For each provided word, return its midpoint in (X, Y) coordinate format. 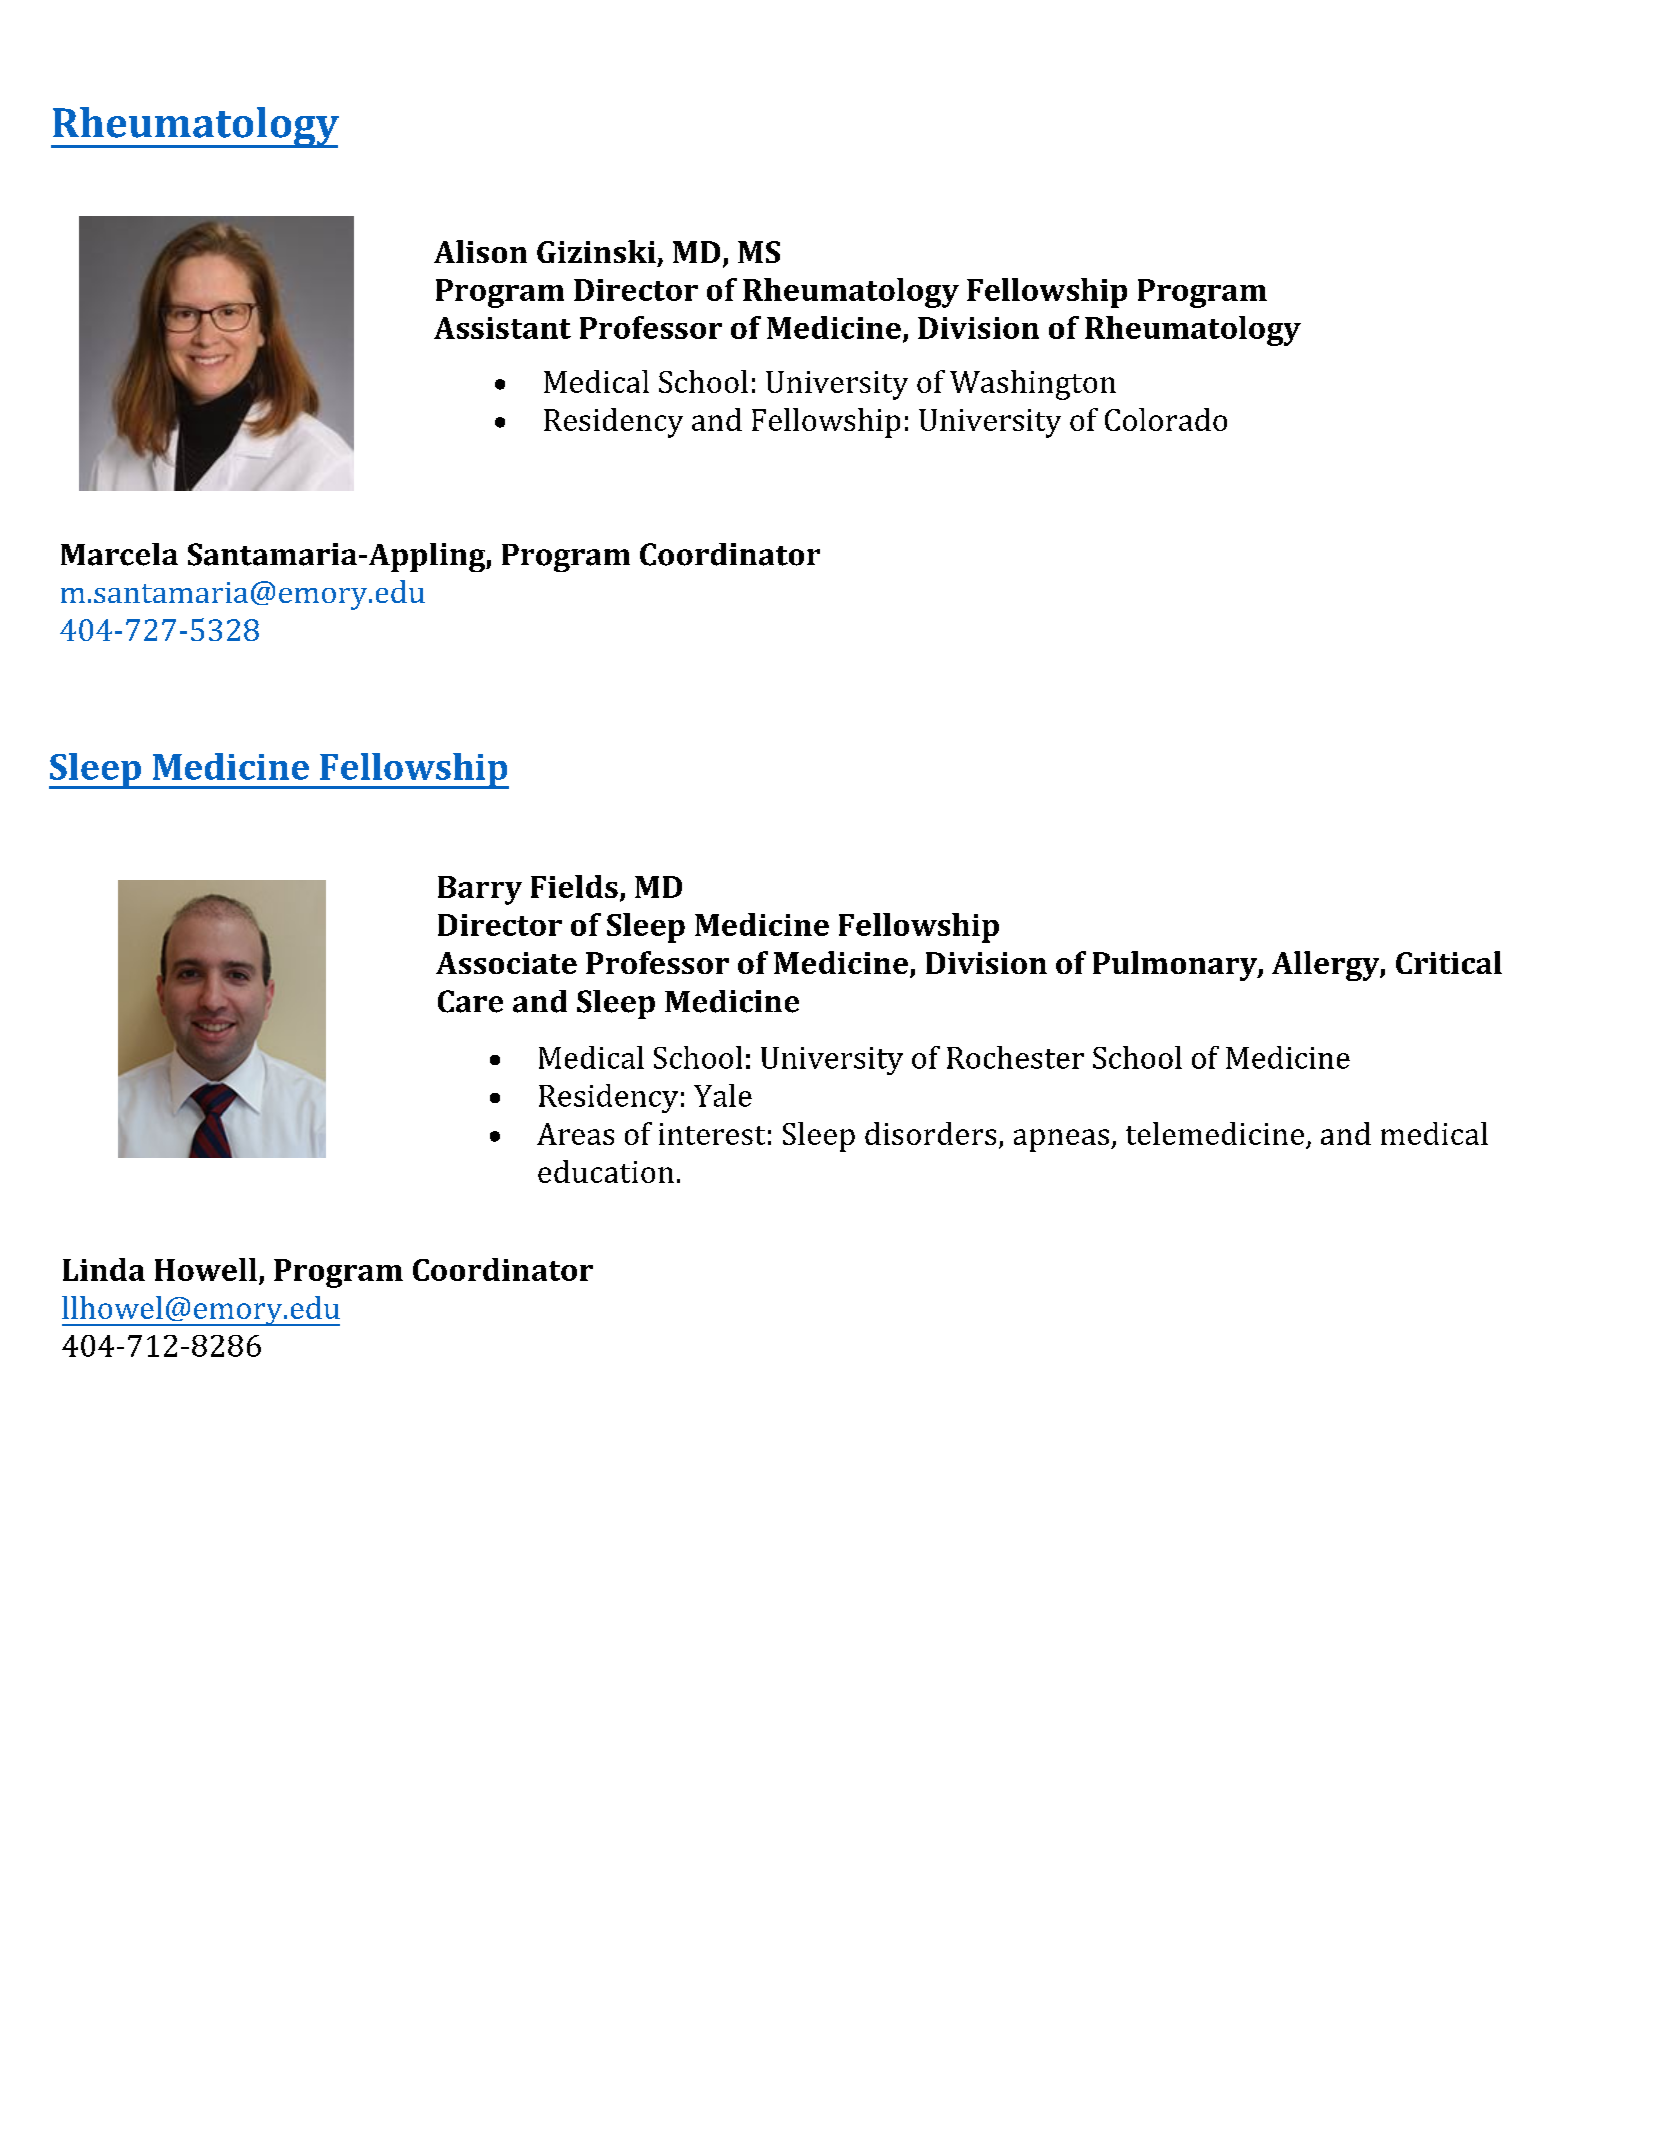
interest (712, 1134)
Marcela (119, 554)
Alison (480, 251)
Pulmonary (1176, 966)
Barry (480, 890)
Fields (574, 886)
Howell (206, 1269)
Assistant (502, 328)
